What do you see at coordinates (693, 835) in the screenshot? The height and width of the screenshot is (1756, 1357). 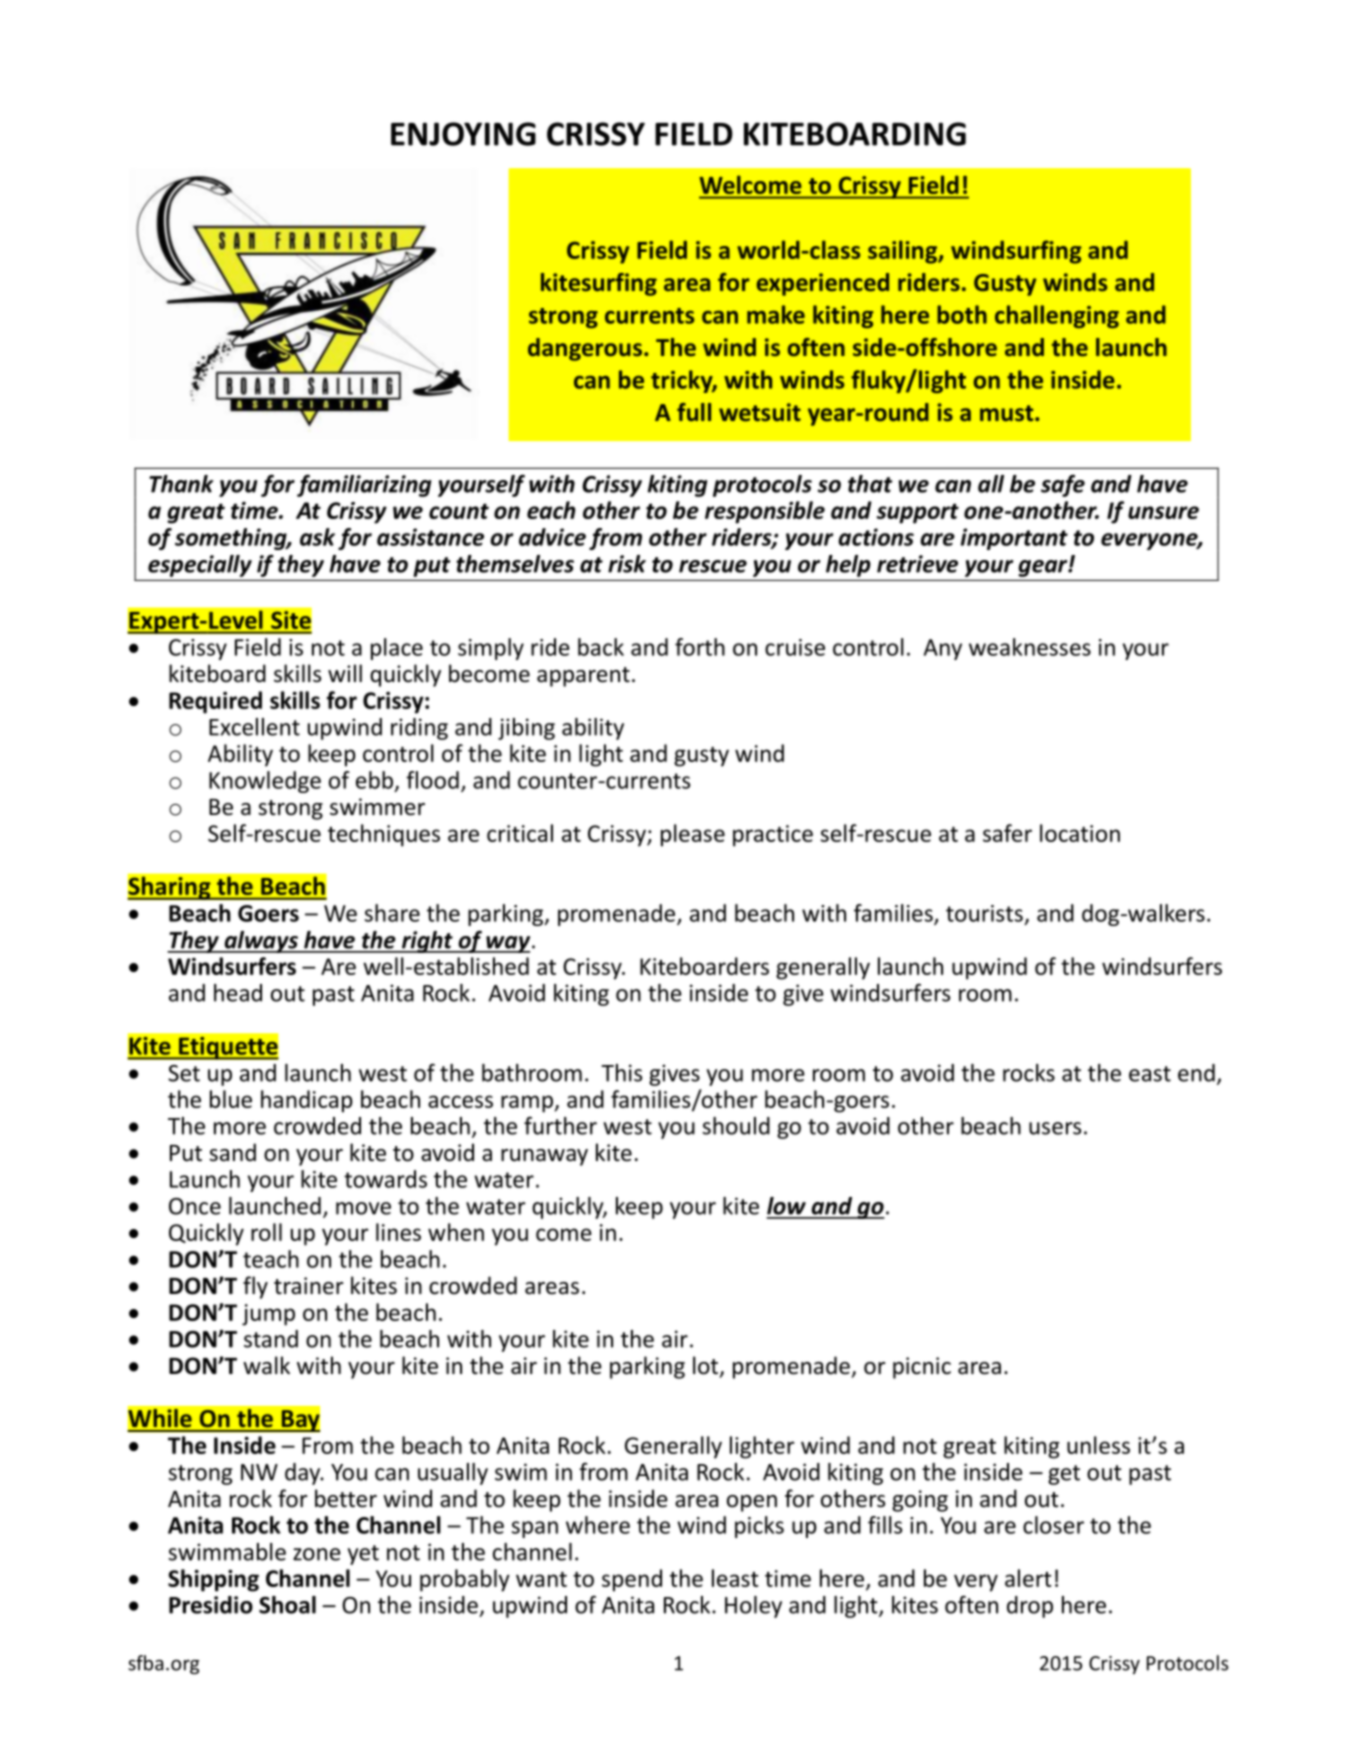 I see `please` at bounding box center [693, 835].
